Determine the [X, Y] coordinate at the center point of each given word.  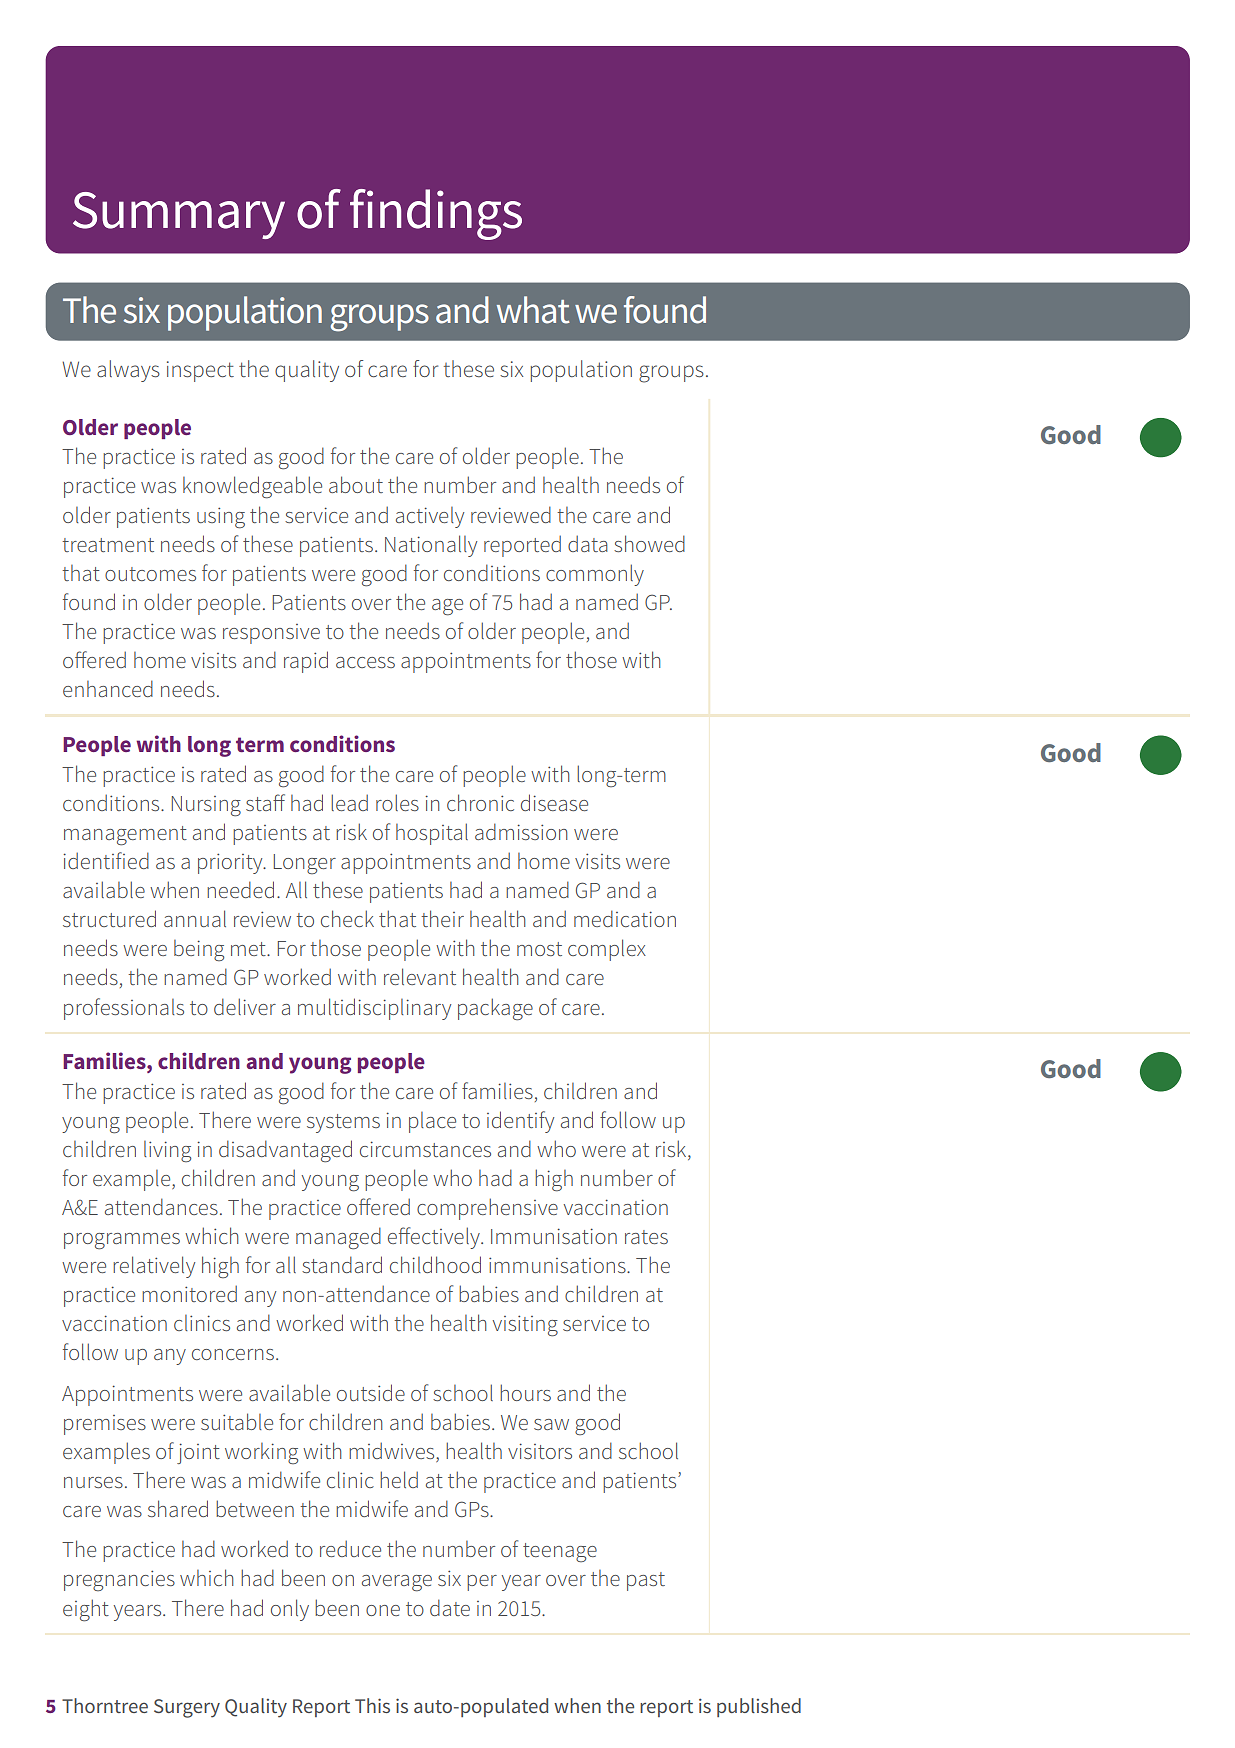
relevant [420, 976]
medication [625, 918]
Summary [179, 215]
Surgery [187, 1708]
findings [436, 214]
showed [649, 543]
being [199, 950]
